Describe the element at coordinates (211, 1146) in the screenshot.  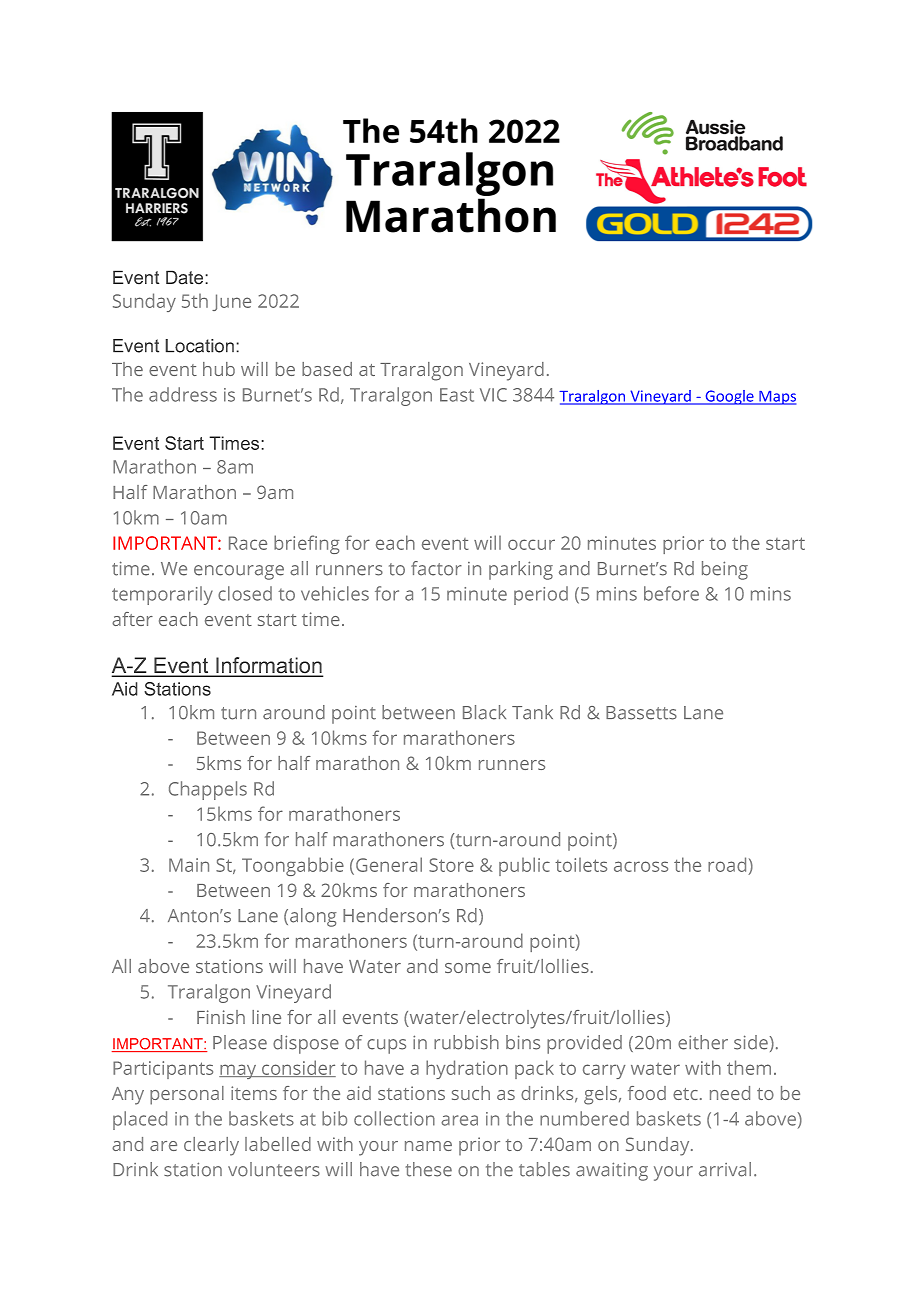
I see `clearly` at that location.
